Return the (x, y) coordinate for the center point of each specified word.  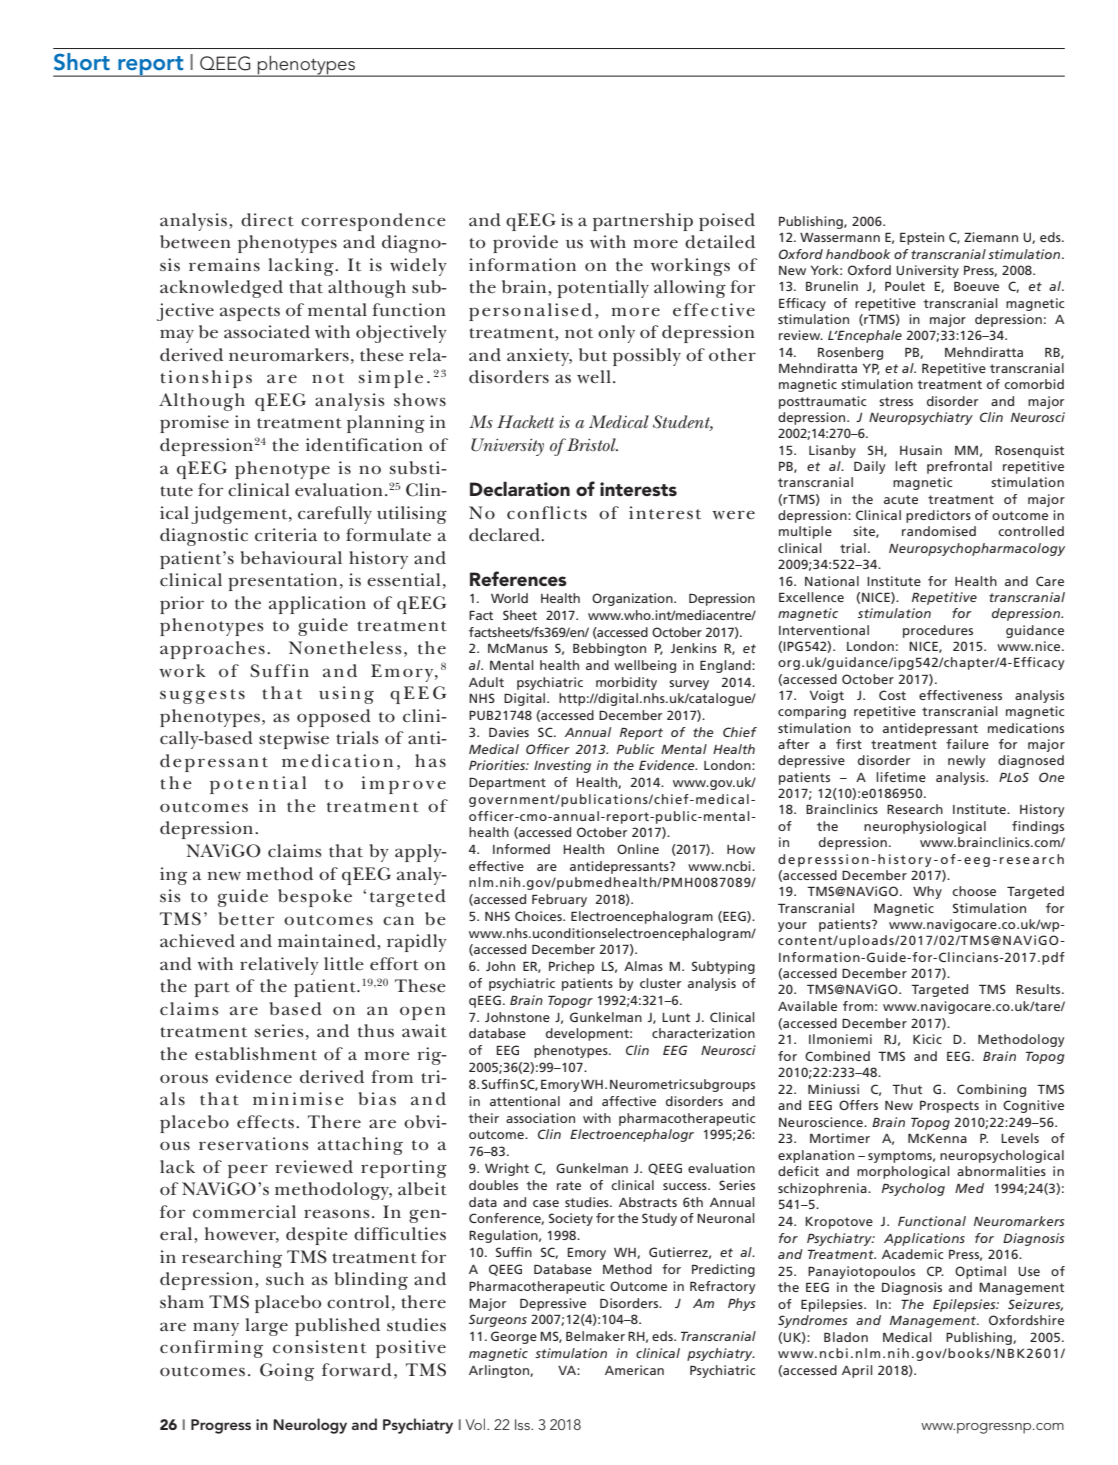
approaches (212, 650)
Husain (921, 450)
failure (967, 744)
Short (82, 62)
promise (194, 424)
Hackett (525, 421)
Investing (562, 766)
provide (525, 244)
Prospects (949, 1107)
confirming (211, 1349)
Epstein (922, 238)
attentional (525, 1101)
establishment (256, 1054)
